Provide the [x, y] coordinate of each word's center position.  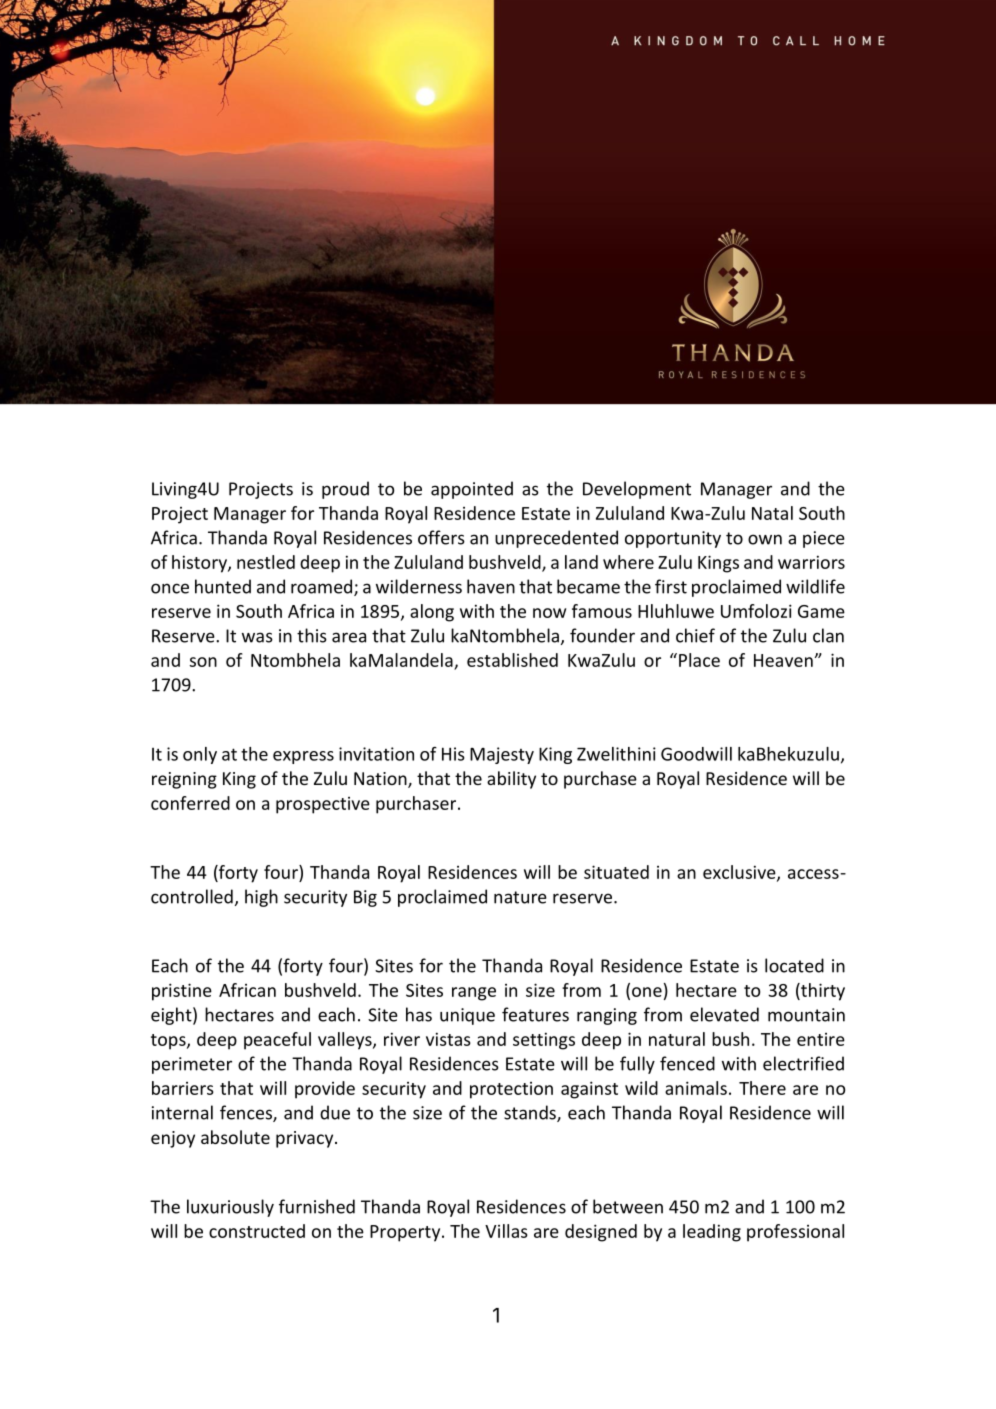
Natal [772, 513]
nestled [266, 562]
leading [712, 1233]
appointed [472, 490]
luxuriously [230, 1208]
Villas [506, 1231]
